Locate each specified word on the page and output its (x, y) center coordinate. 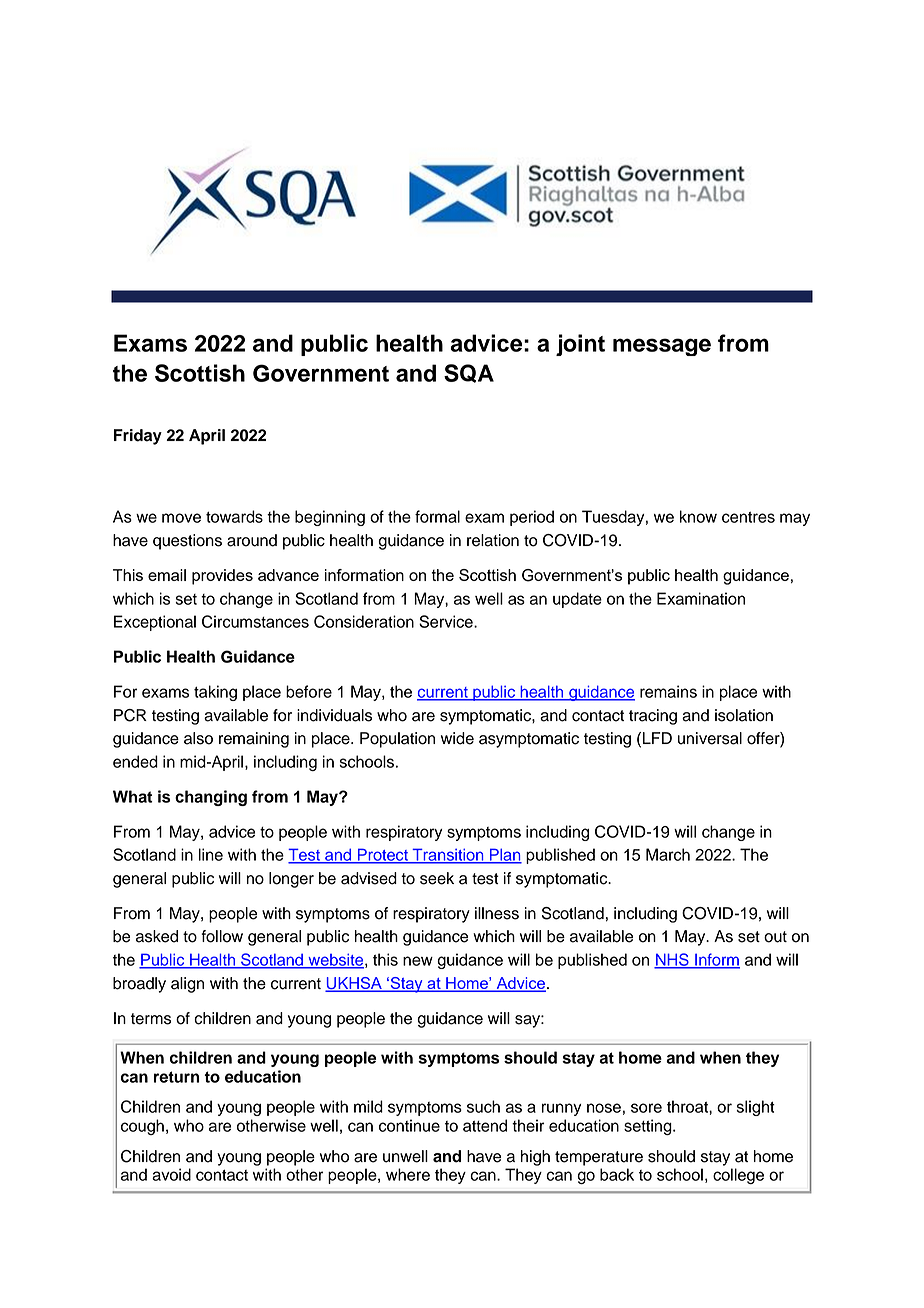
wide (457, 738)
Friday (138, 437)
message (662, 347)
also (198, 738)
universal (710, 738)
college (738, 1176)
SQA (469, 373)
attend (485, 1125)
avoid (171, 1174)
